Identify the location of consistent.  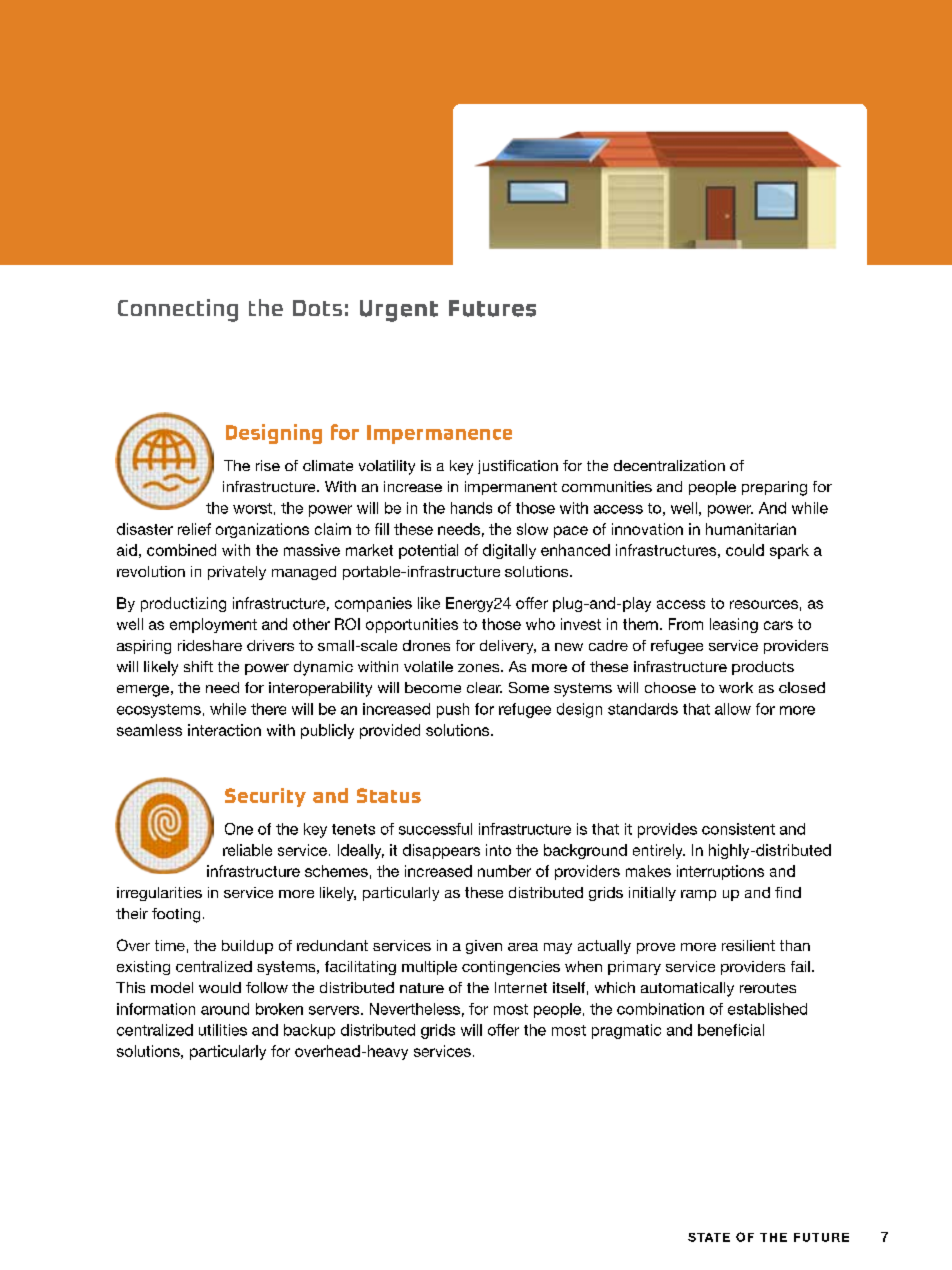
(738, 829).
